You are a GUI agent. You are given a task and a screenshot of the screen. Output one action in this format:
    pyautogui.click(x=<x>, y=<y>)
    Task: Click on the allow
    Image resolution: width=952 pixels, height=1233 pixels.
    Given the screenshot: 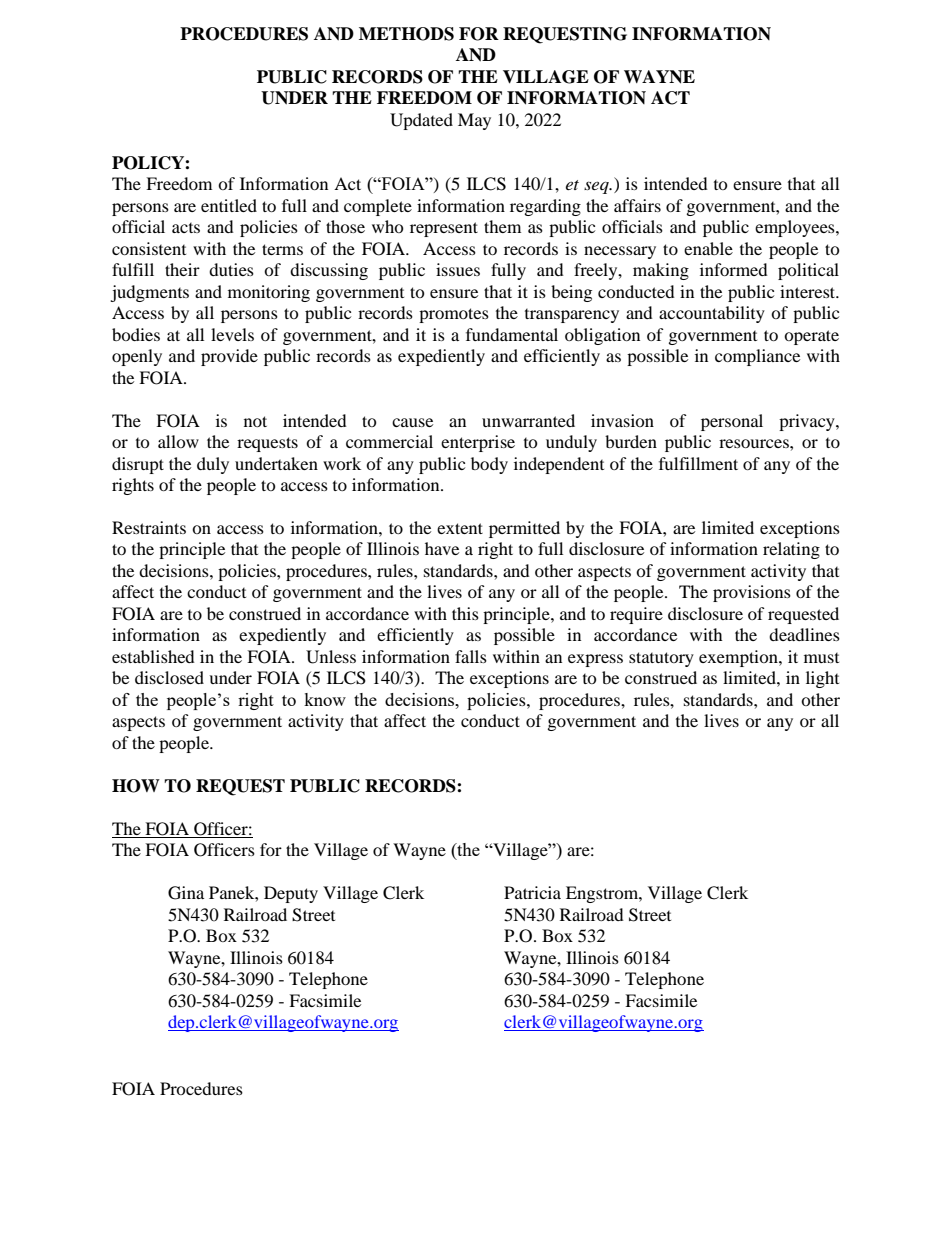 What is the action you would take?
    pyautogui.click(x=178, y=441)
